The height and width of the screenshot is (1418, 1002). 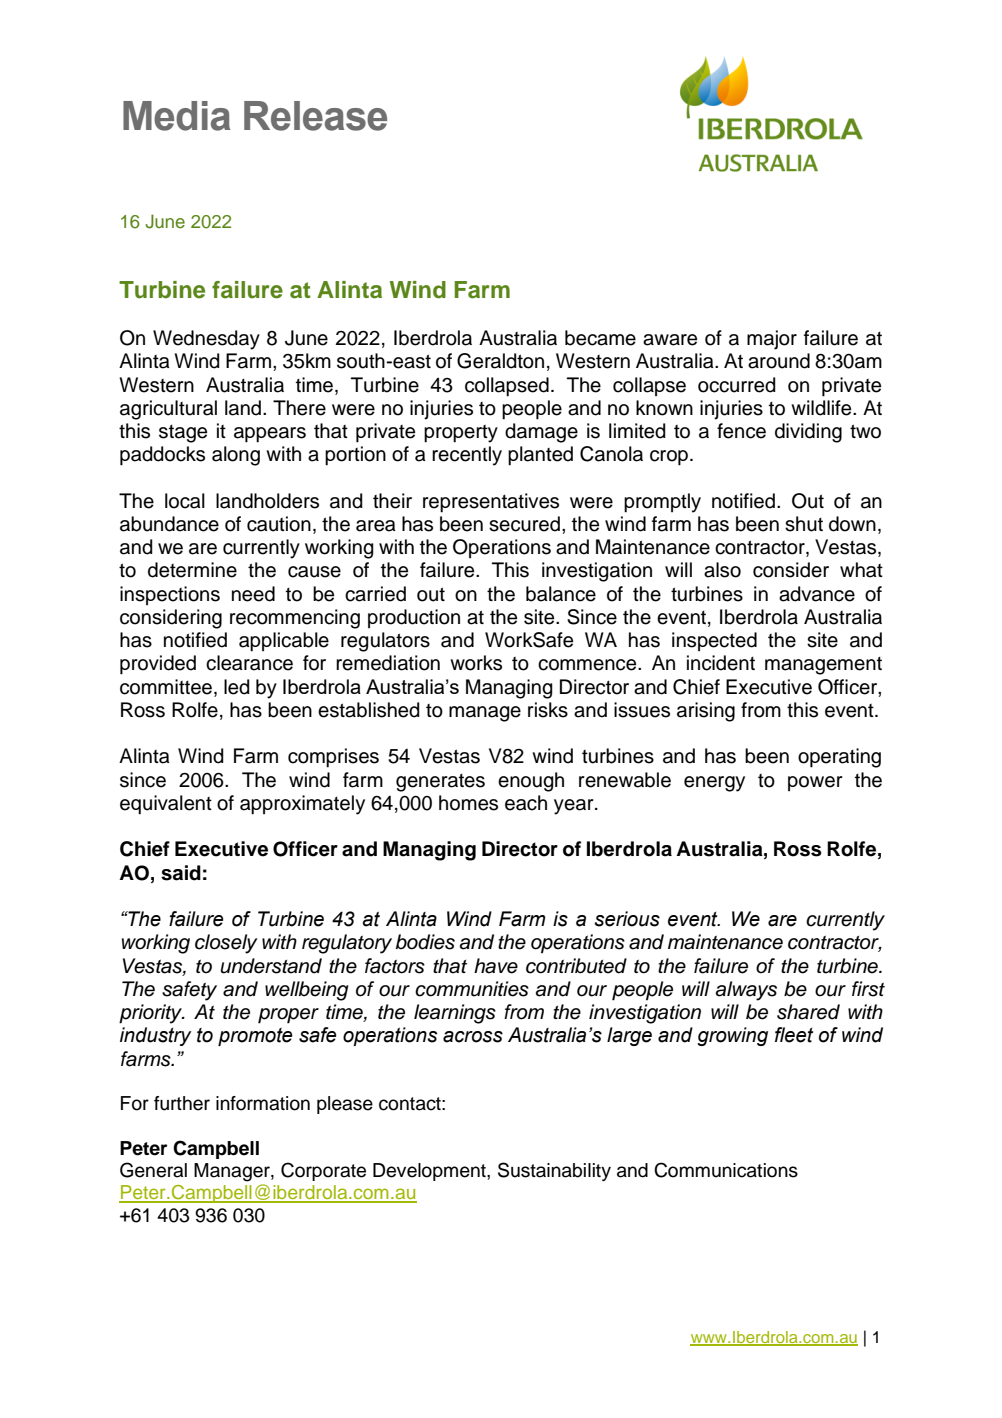 What do you see at coordinates (772, 340) in the screenshot?
I see `major` at bounding box center [772, 340].
